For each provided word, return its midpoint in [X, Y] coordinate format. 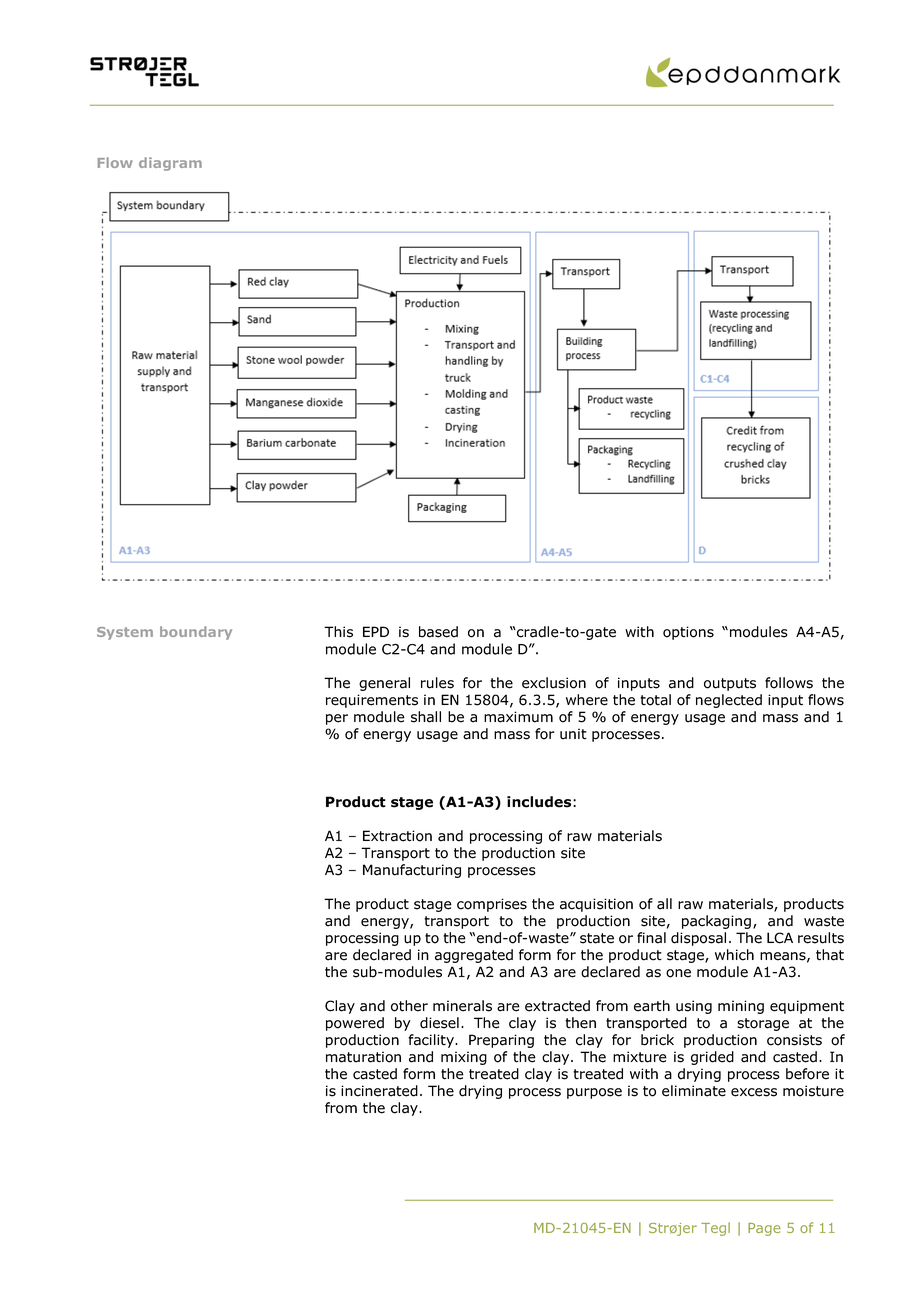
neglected [729, 701]
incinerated [379, 1091]
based [438, 632]
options [688, 633]
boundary [196, 633]
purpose [594, 1093]
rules [437, 683]
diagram [170, 164]
